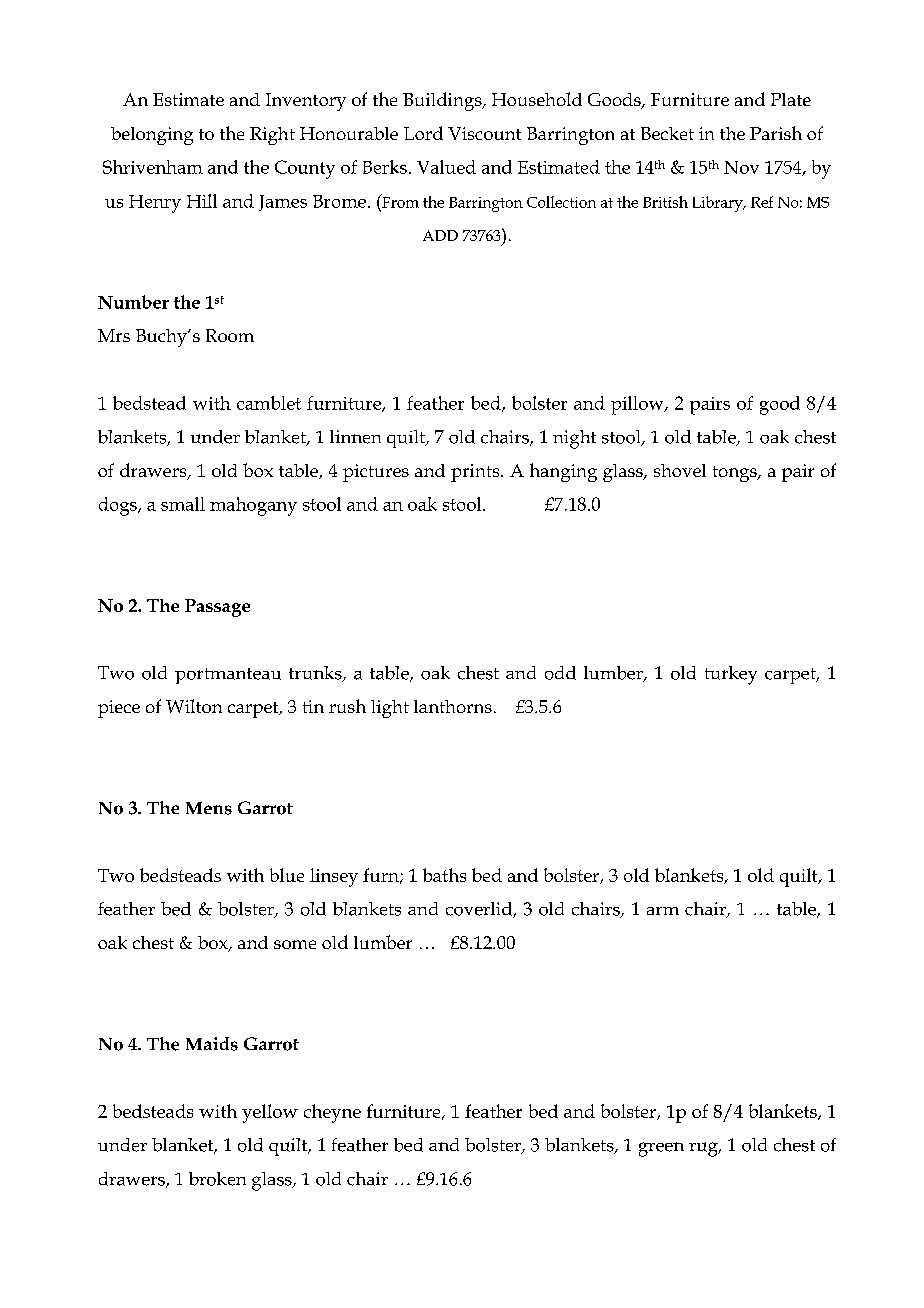 Image resolution: width=924 pixels, height=1308 pixels. What do you see at coordinates (661, 1149) in the page?
I see `green` at bounding box center [661, 1149].
